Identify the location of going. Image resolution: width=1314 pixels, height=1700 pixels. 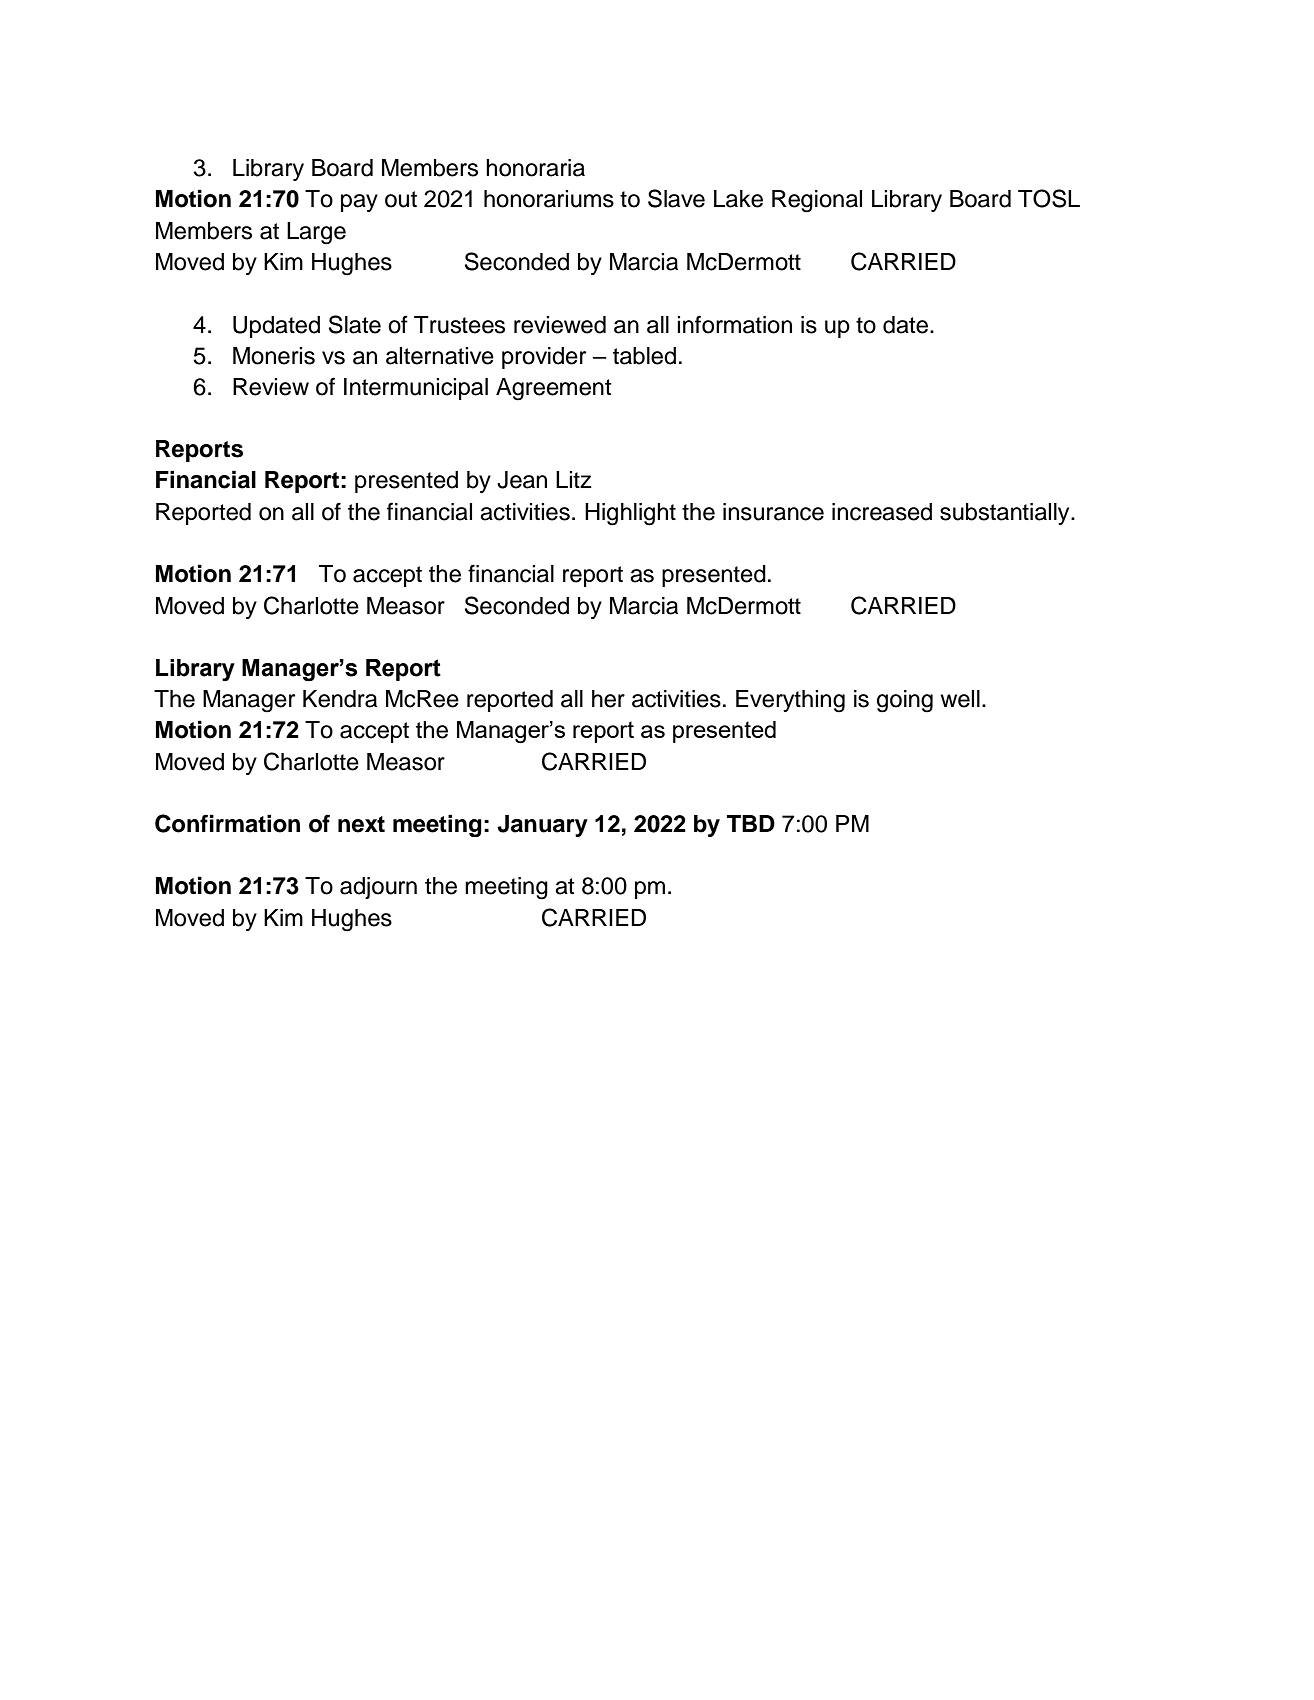
(905, 701).
